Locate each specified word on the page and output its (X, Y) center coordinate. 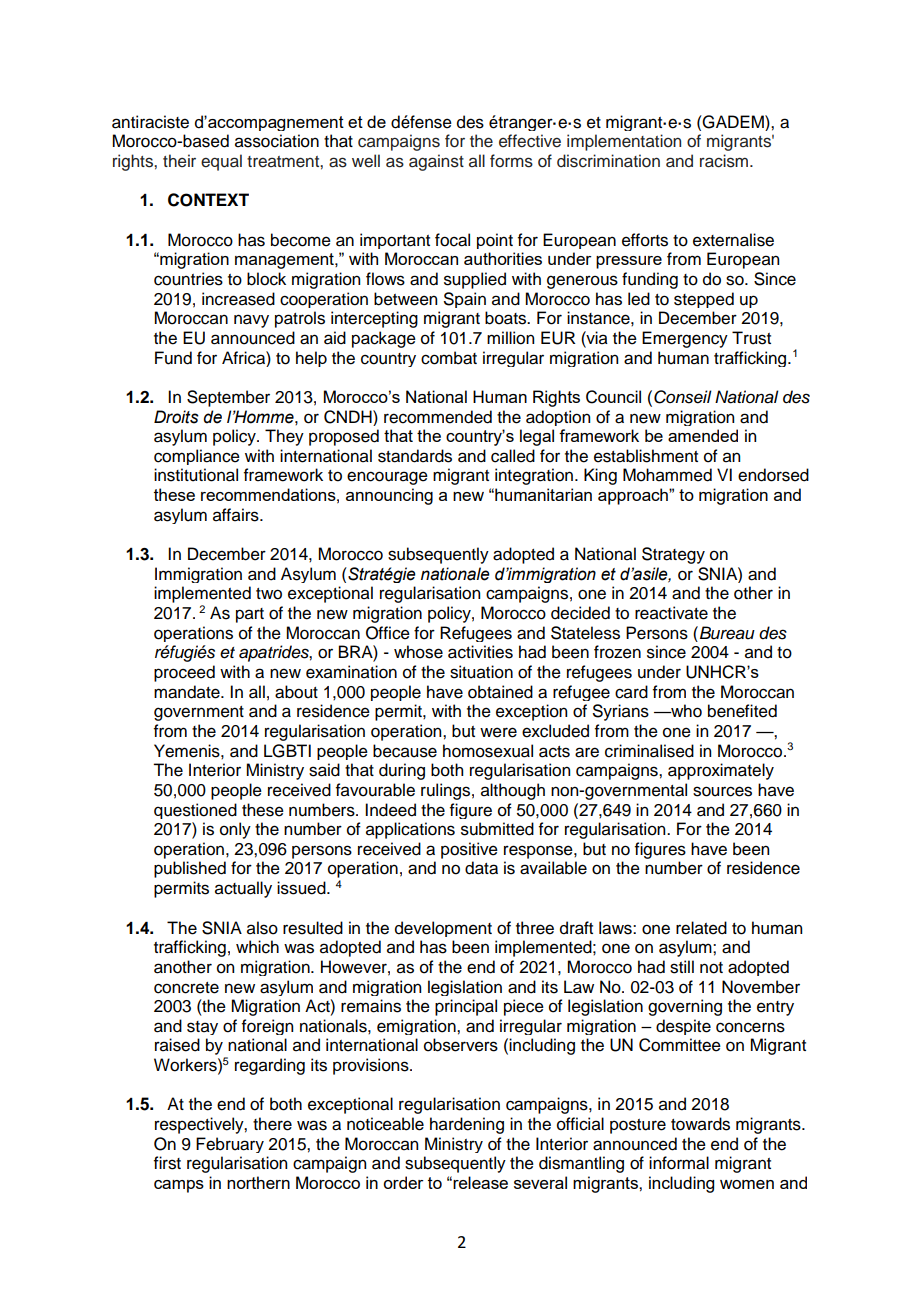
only (235, 830)
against (436, 162)
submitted (497, 829)
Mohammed (667, 475)
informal (679, 1163)
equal (221, 162)
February (230, 1145)
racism (725, 161)
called (513, 456)
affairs (237, 515)
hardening (467, 1125)
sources (722, 791)
